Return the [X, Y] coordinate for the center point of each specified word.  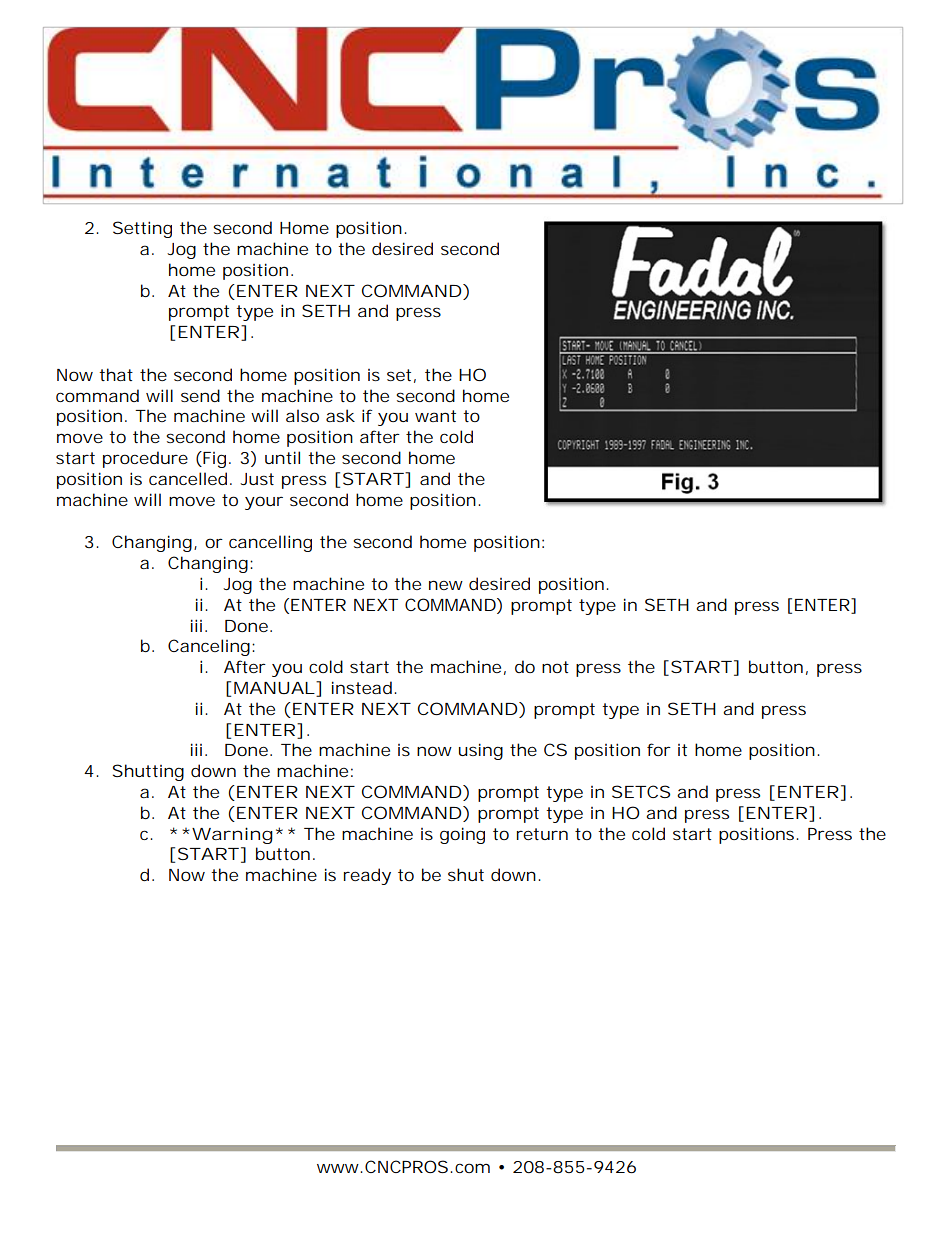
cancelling [270, 543]
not [555, 667]
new [446, 585]
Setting [142, 229]
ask [340, 415]
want [435, 416]
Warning [232, 835]
